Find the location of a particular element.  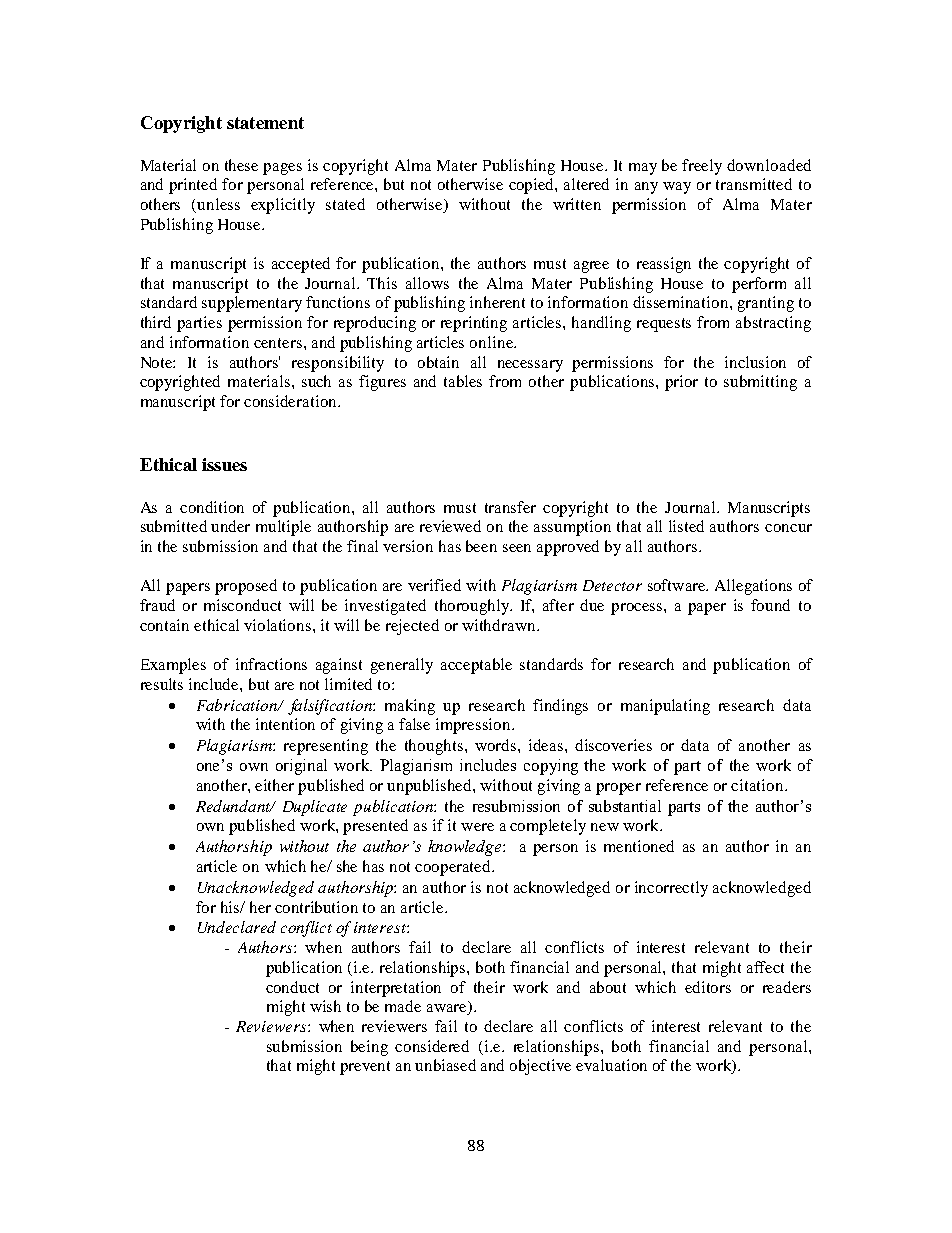

transfer is located at coordinates (510, 507).
